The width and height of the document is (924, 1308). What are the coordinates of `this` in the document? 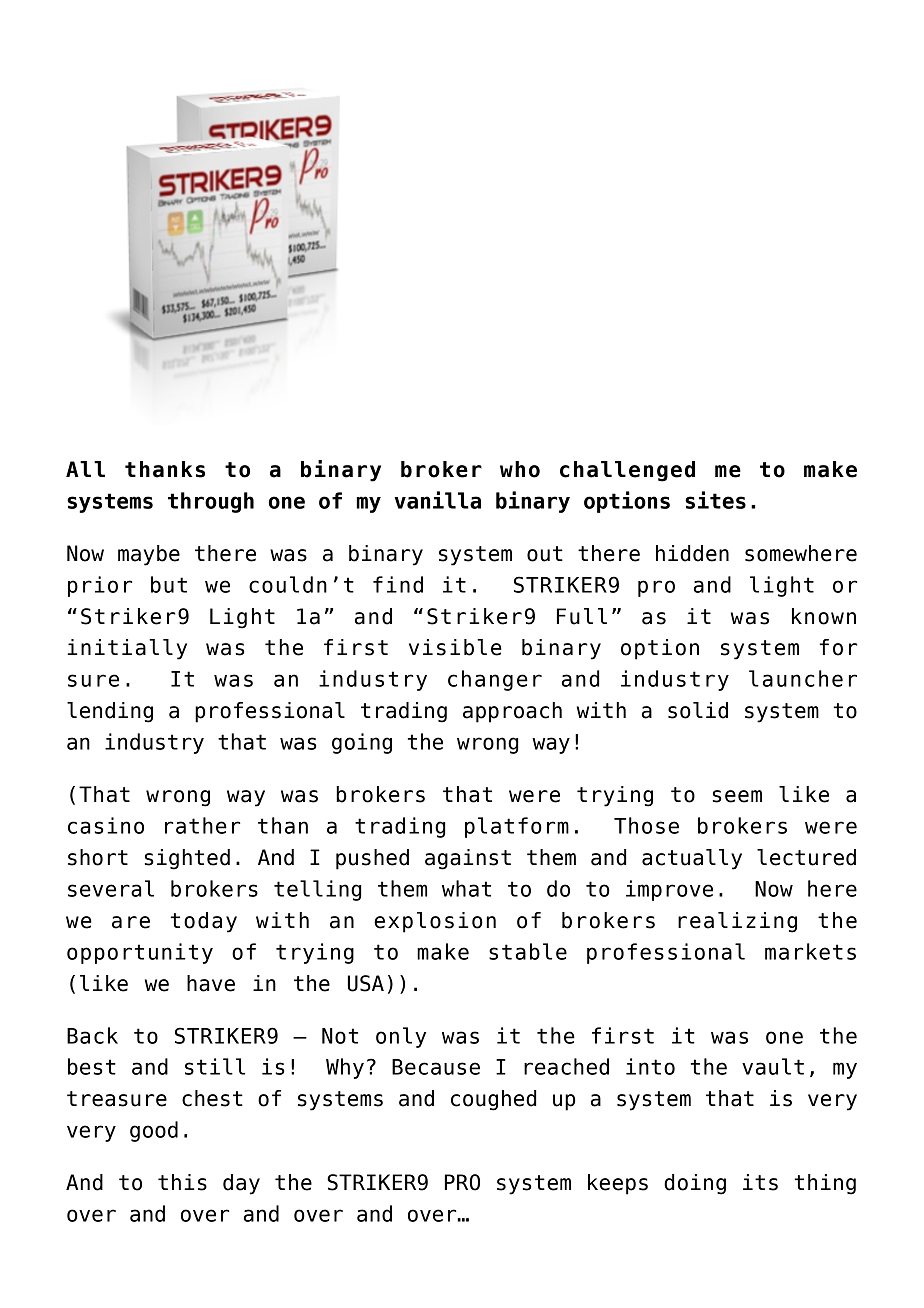 It's located at (182, 1182).
